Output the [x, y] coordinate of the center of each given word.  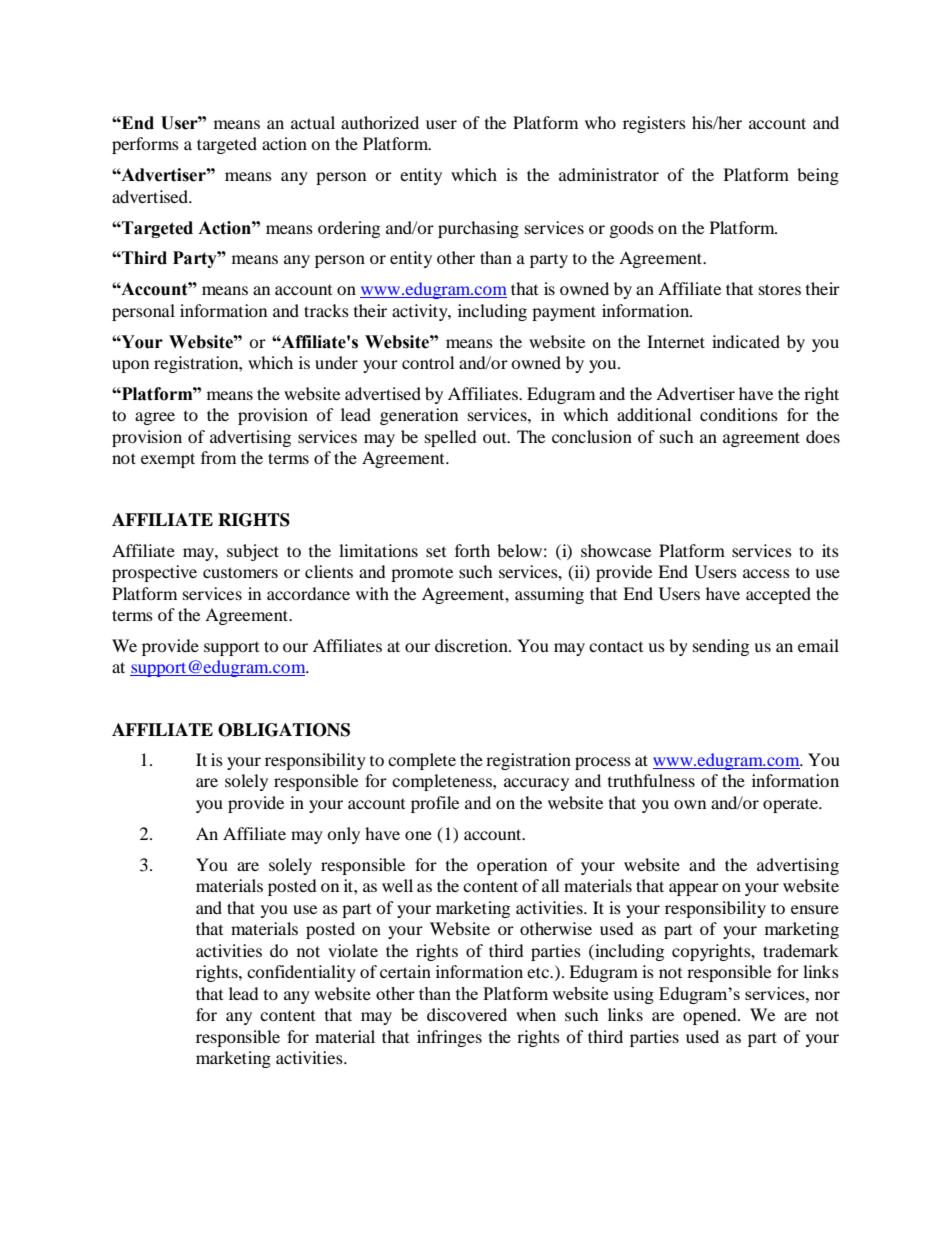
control [428, 362]
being [818, 176]
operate [792, 805]
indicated [746, 341]
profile [435, 804]
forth [472, 550]
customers [240, 572]
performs [145, 145]
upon [130, 366]
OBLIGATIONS [284, 730]
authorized [380, 122]
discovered [467, 1014]
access [766, 573]
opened [711, 1016]
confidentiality [301, 973]
